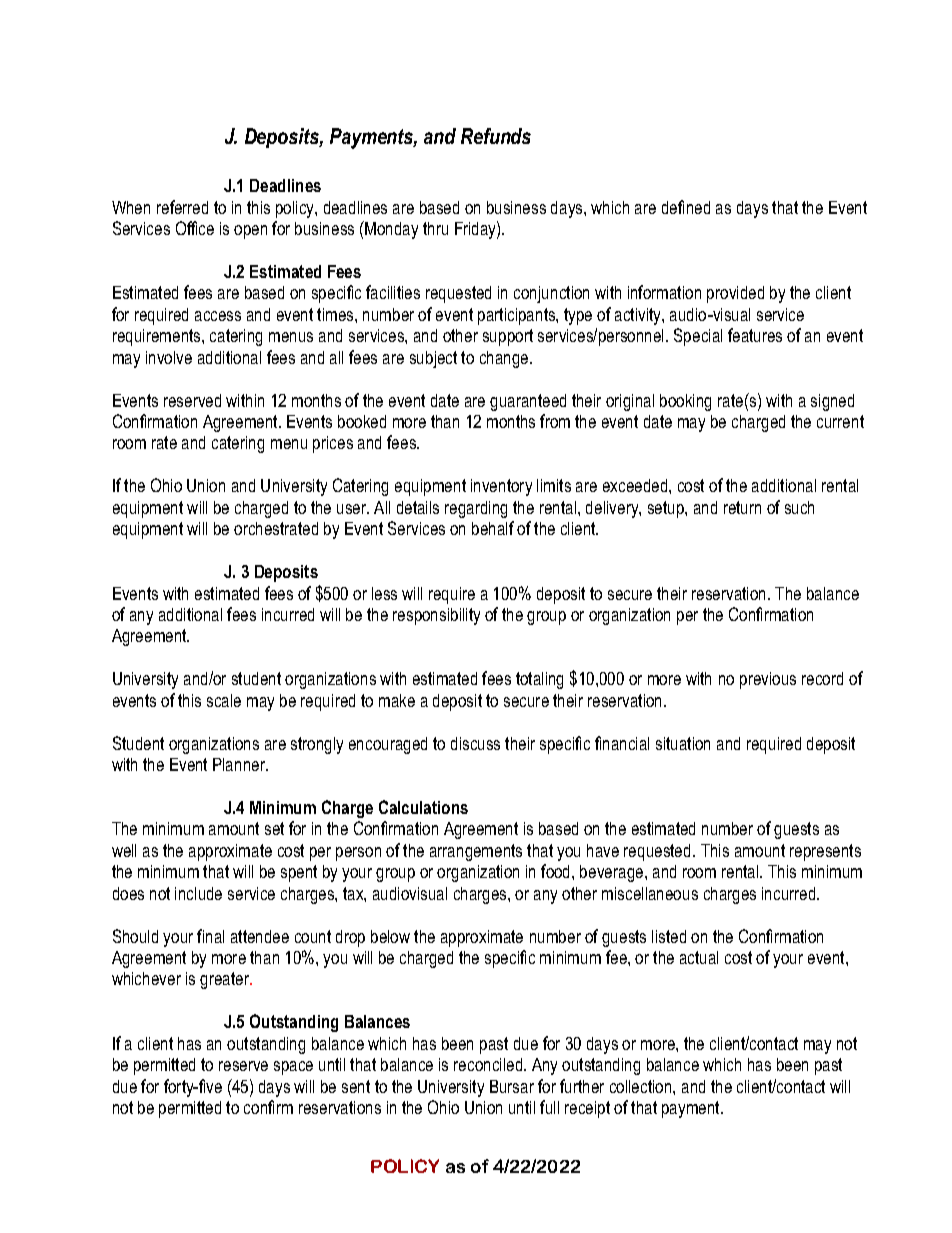 The width and height of the page is (952, 1233). What do you see at coordinates (293, 1068) in the page?
I see `space` at bounding box center [293, 1068].
